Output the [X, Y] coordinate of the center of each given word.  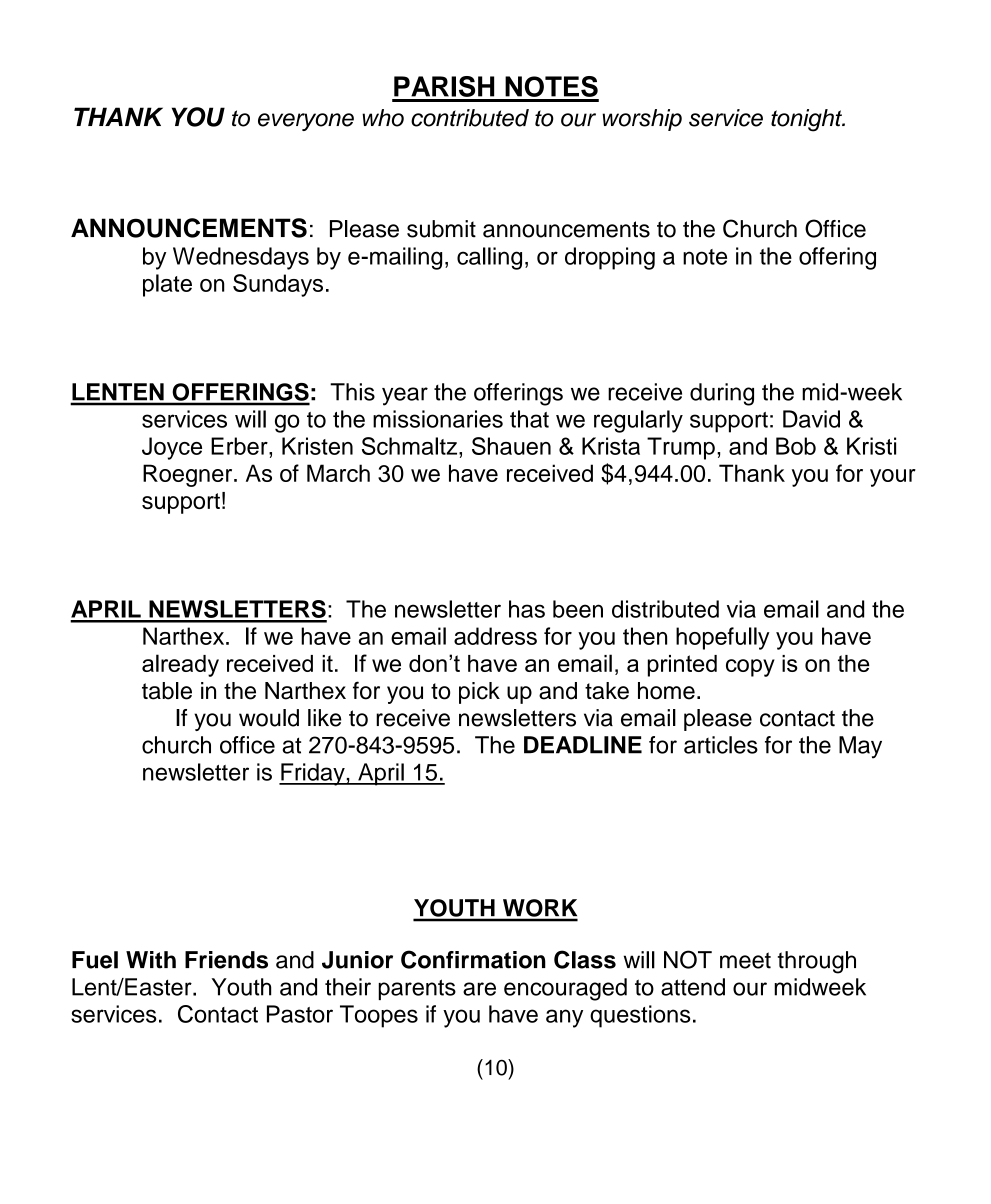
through [817, 962]
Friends [226, 960]
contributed [470, 118]
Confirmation [473, 959]
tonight [807, 120]
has [527, 609]
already [180, 665]
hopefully [722, 638]
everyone [306, 122]
